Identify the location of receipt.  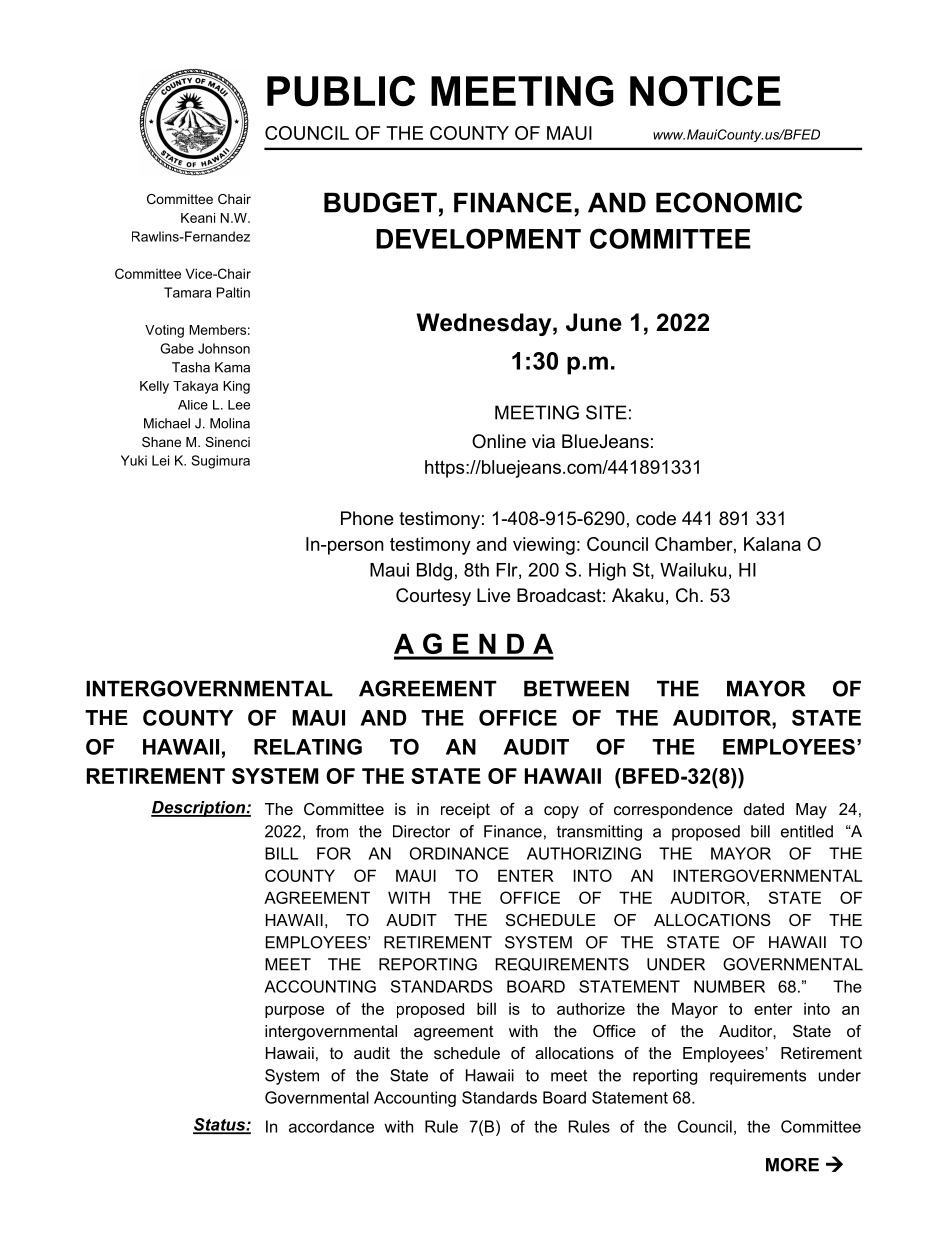
(465, 811).
